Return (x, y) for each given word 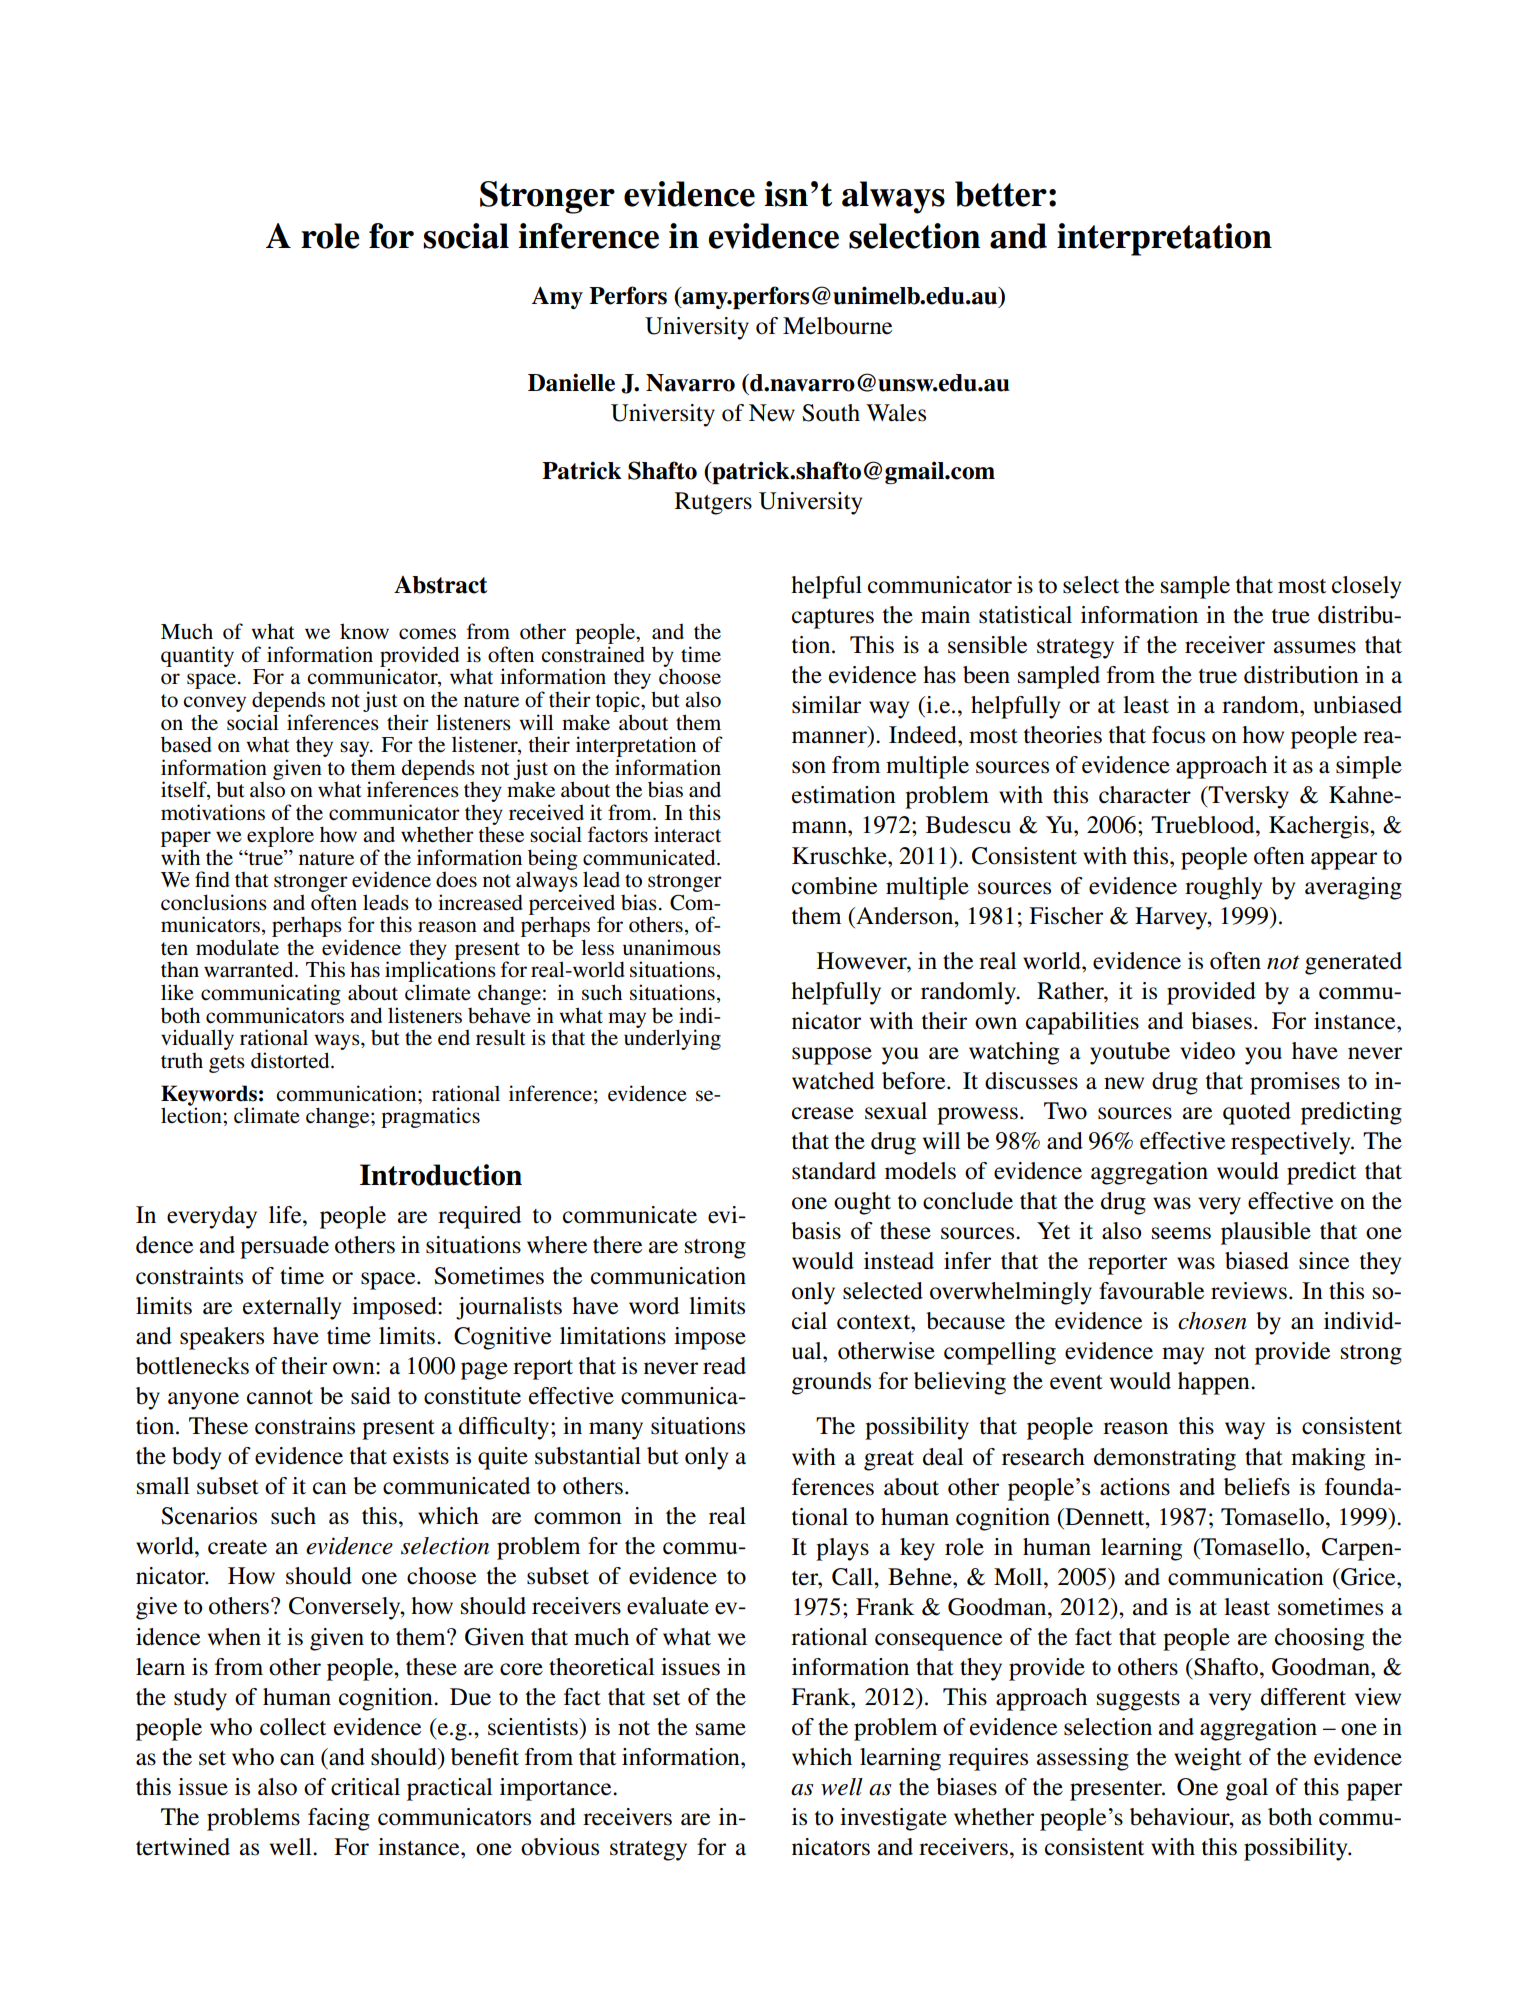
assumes (1315, 647)
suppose (832, 1056)
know (364, 631)
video (1207, 1051)
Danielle (571, 382)
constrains (305, 1426)
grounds (831, 1383)
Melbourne (837, 326)
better (1001, 194)
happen (1215, 1383)
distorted (291, 1060)
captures (833, 619)
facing (339, 1819)
